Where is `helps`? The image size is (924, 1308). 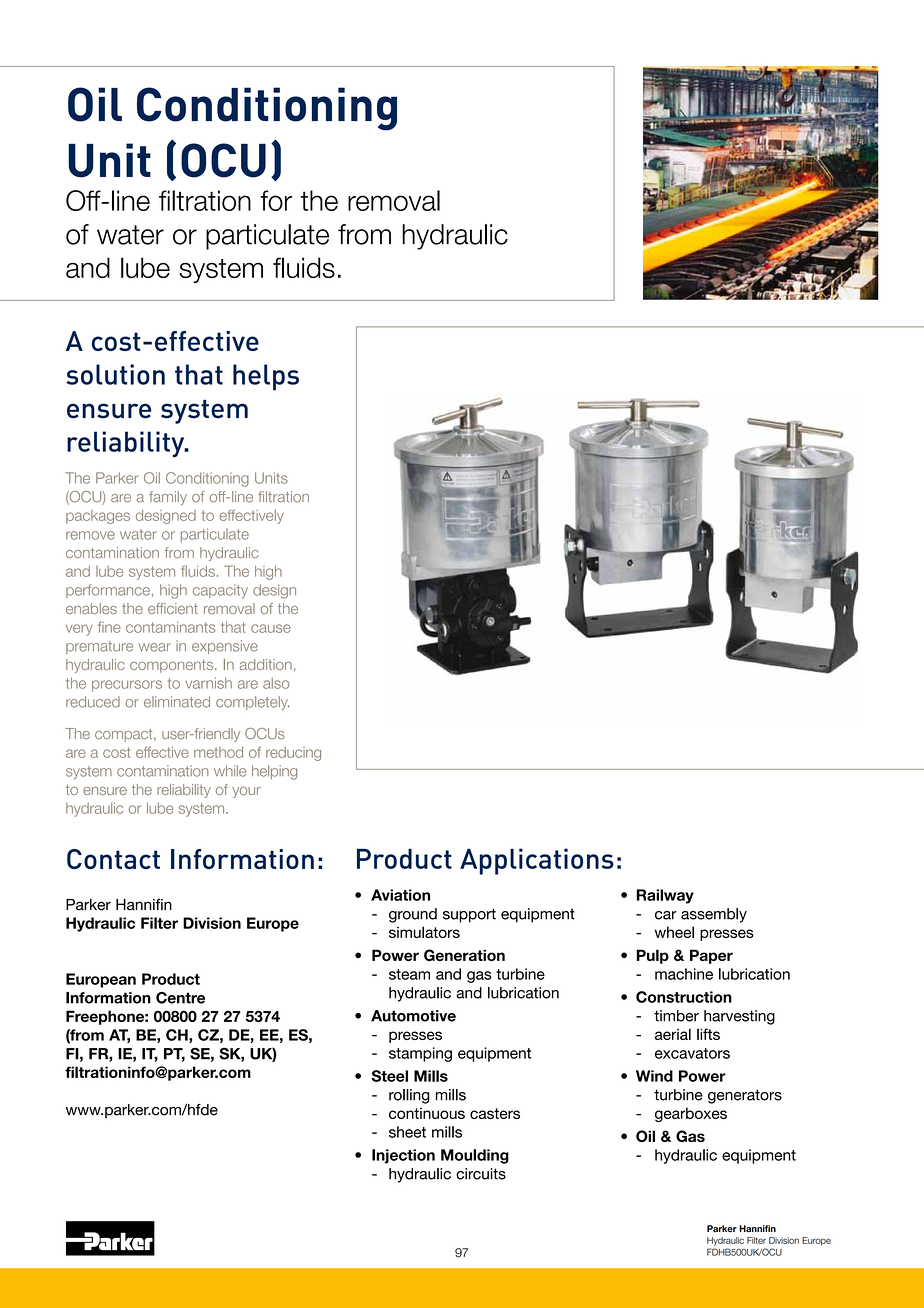 helps is located at coordinates (266, 377).
